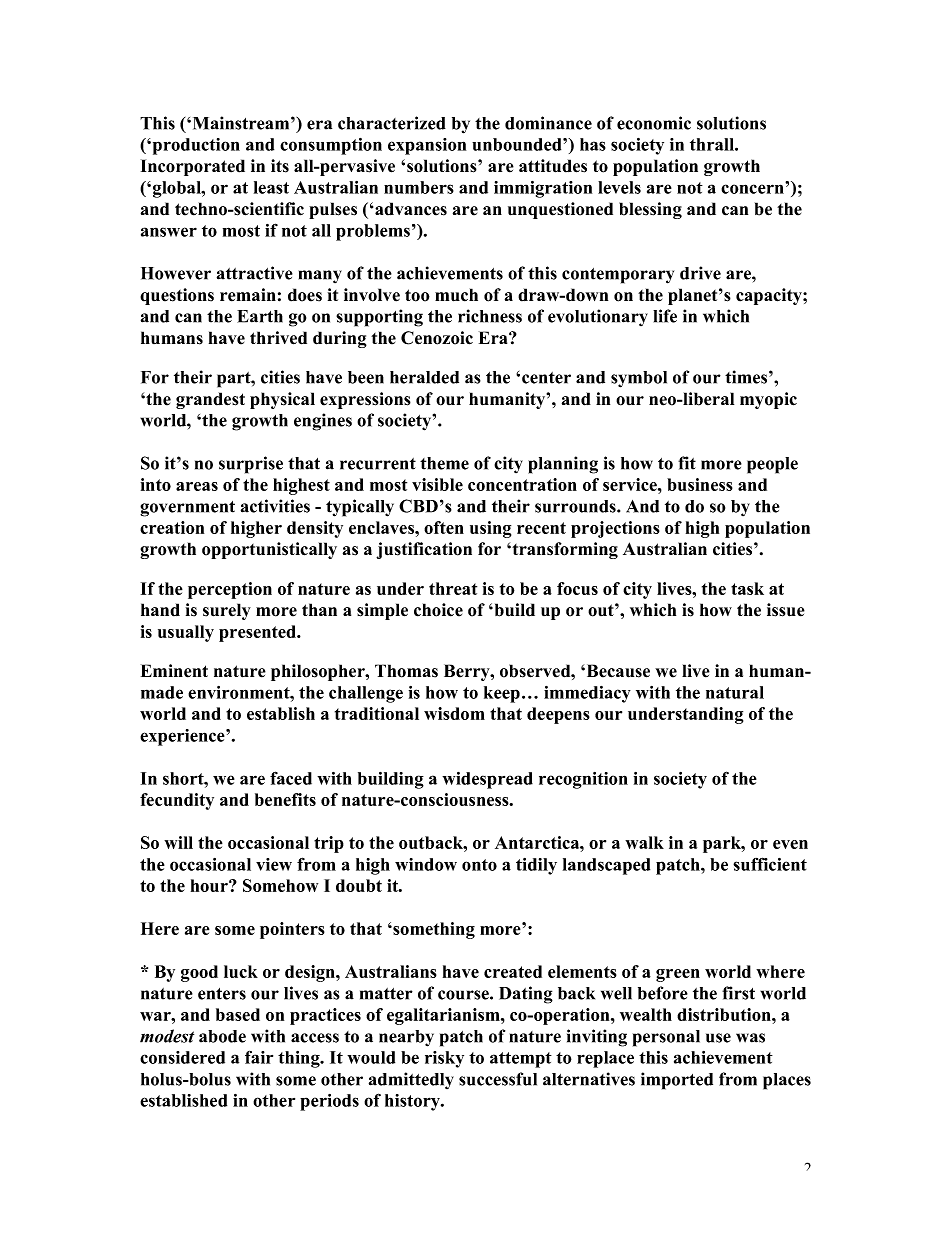 This screenshot has height=1233, width=952. Describe the element at coordinates (438, 610) in the screenshot. I see `choice` at that location.
